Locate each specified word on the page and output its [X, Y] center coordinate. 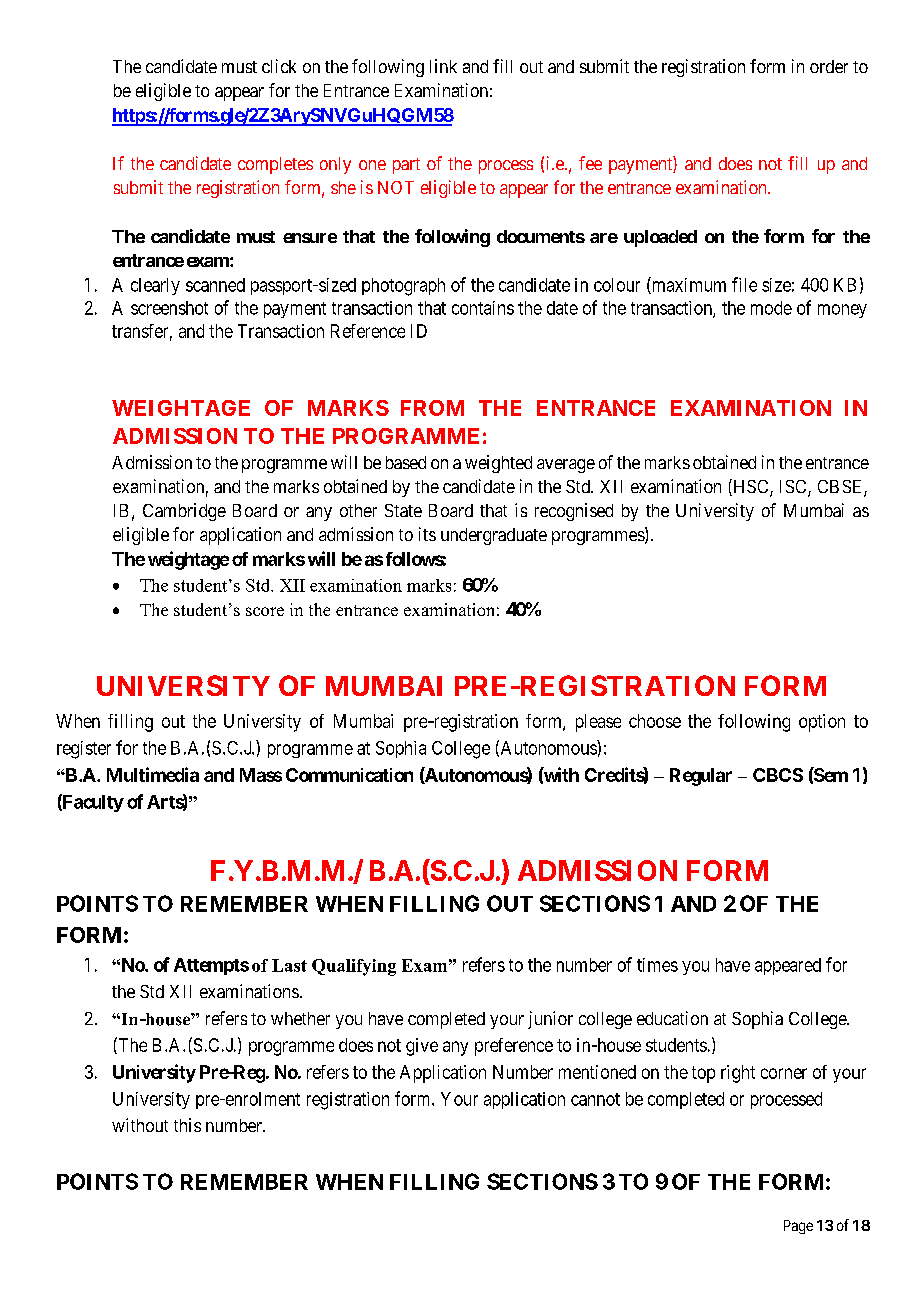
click [279, 66]
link [443, 66]
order [829, 66]
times [657, 965]
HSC [751, 487]
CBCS [778, 775]
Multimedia [153, 774]
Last [289, 965]
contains [483, 308]
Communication [349, 775]
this [187, 1125]
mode [771, 308]
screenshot [169, 308]
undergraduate [494, 536]
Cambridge [184, 512]
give [422, 1047]
